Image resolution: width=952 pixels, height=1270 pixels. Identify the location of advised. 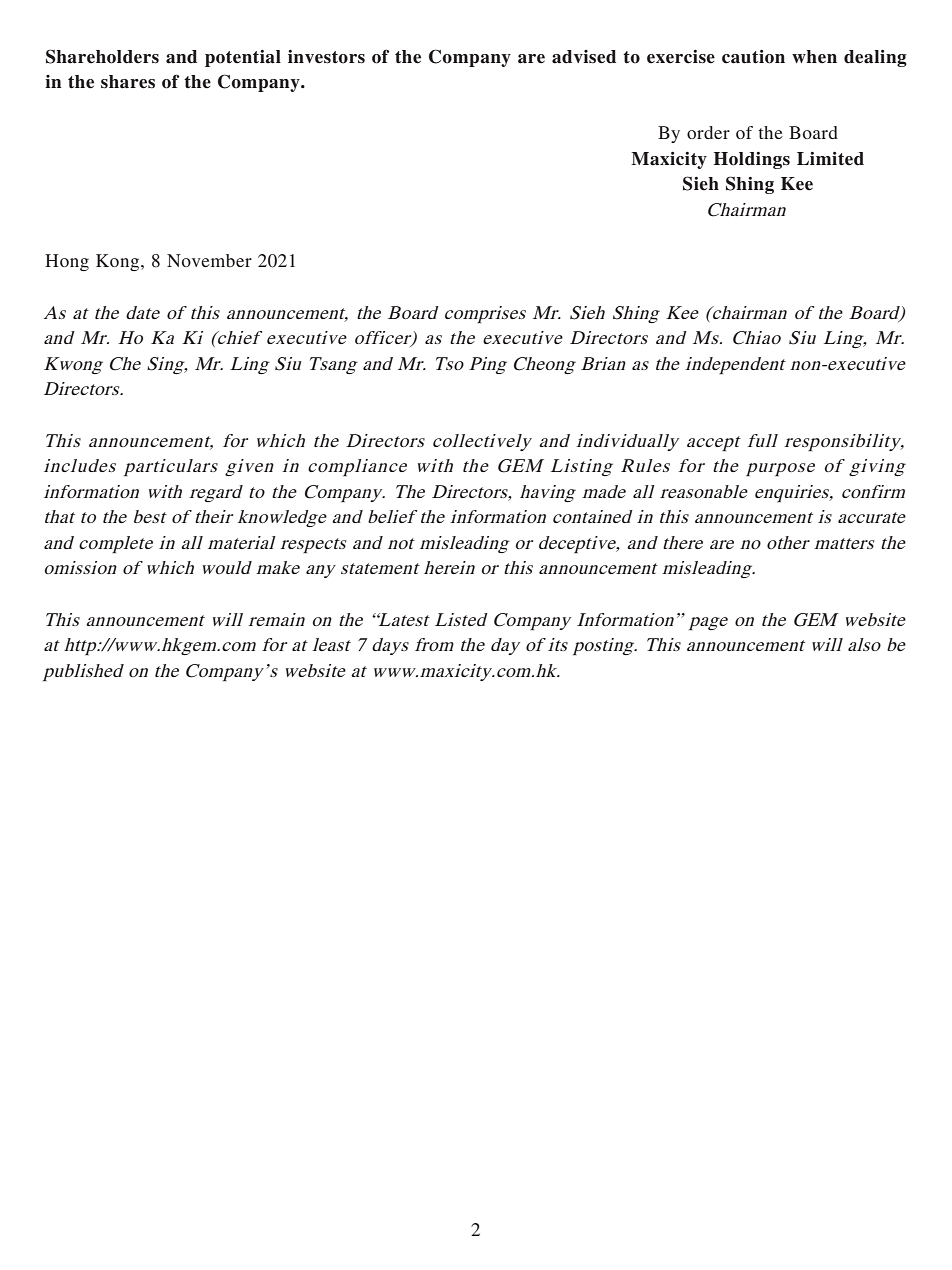
(584, 57).
